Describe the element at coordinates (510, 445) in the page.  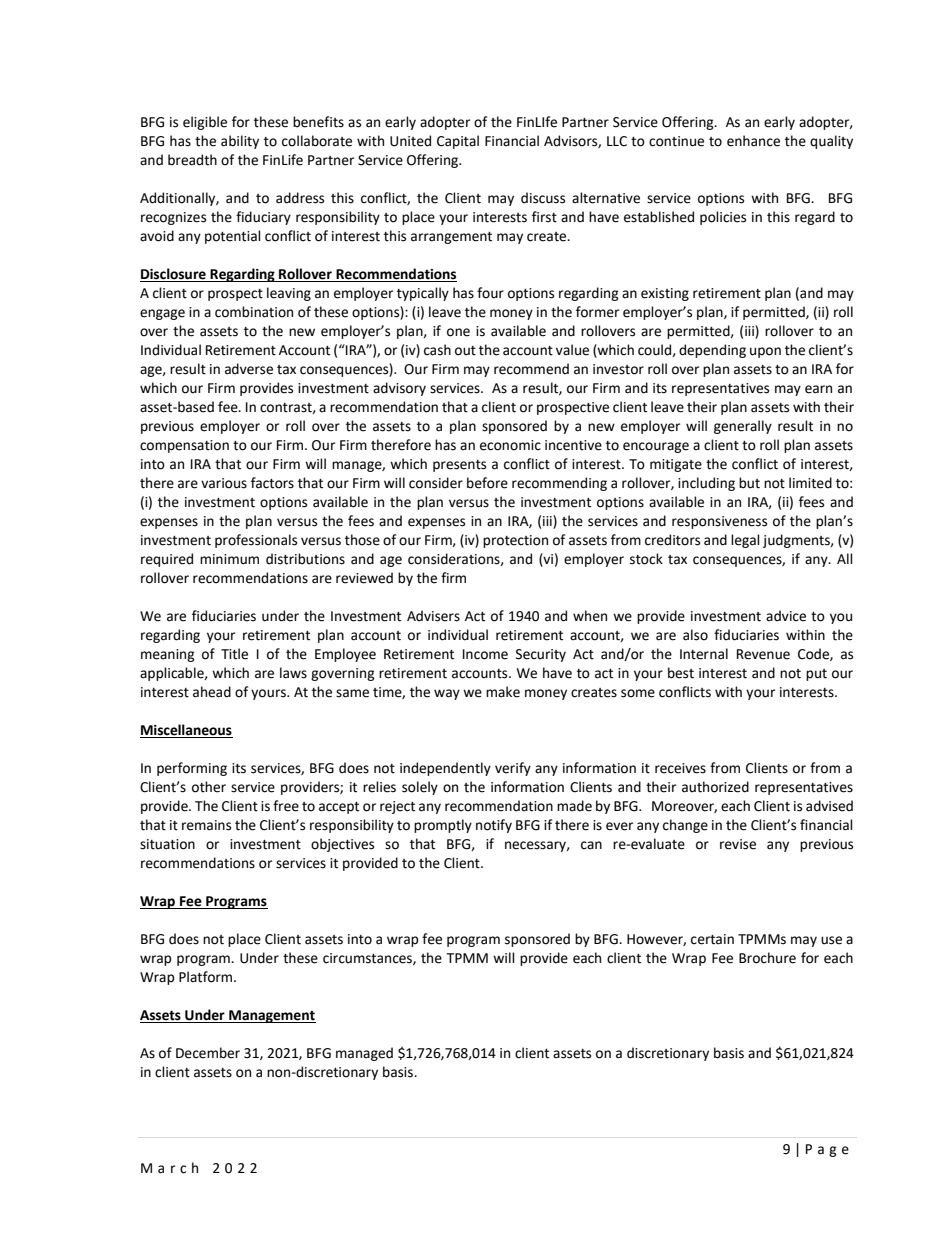
I see `economic` at that location.
